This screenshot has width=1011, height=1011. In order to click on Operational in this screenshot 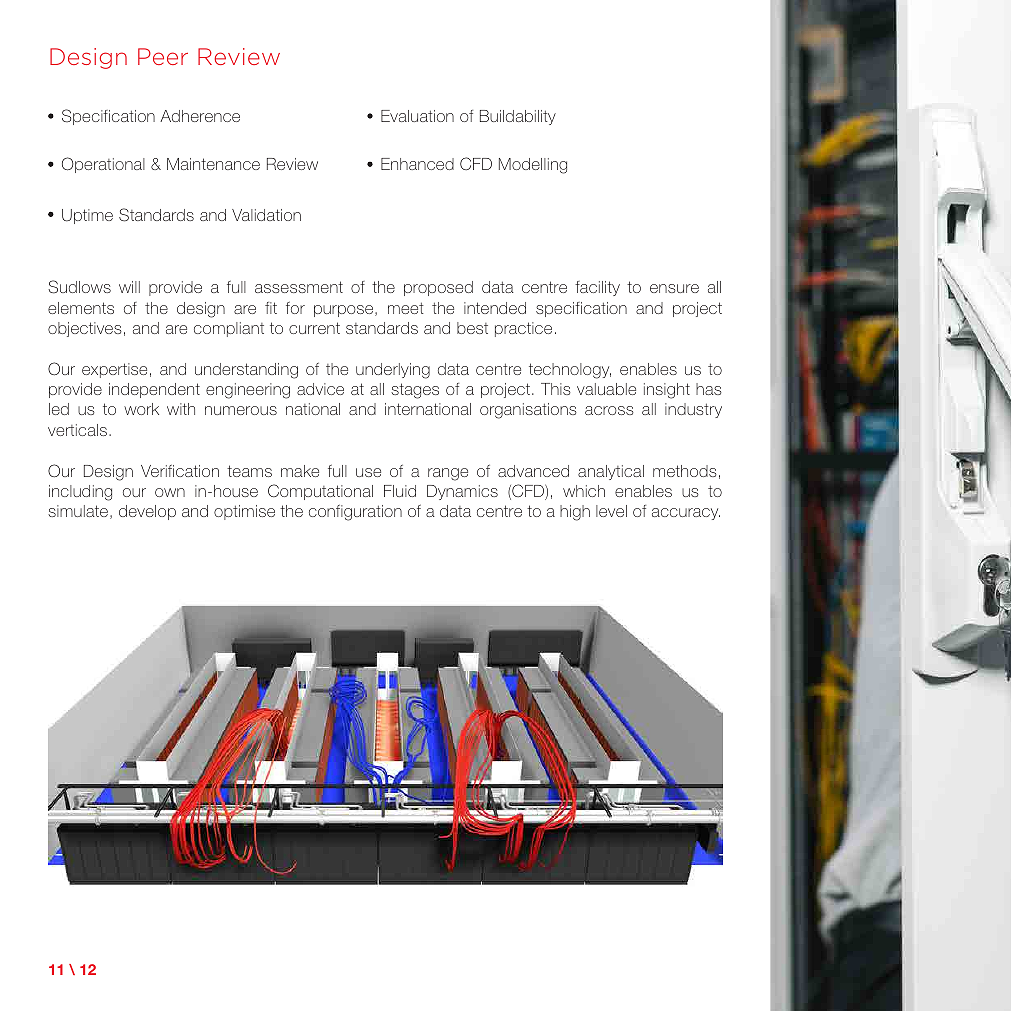, I will do `click(103, 165)`.
